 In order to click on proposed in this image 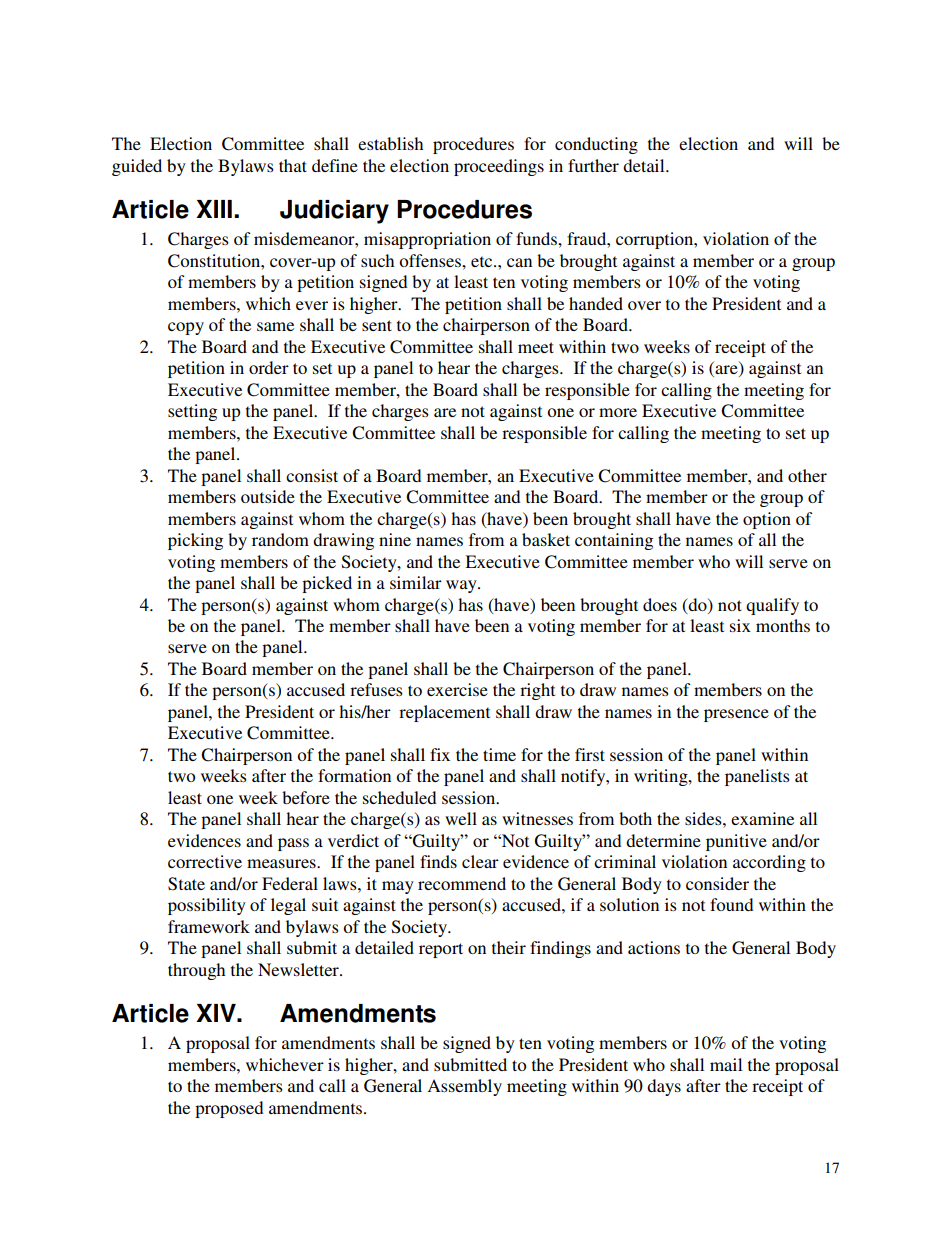, I will do `click(229, 1109)`.
